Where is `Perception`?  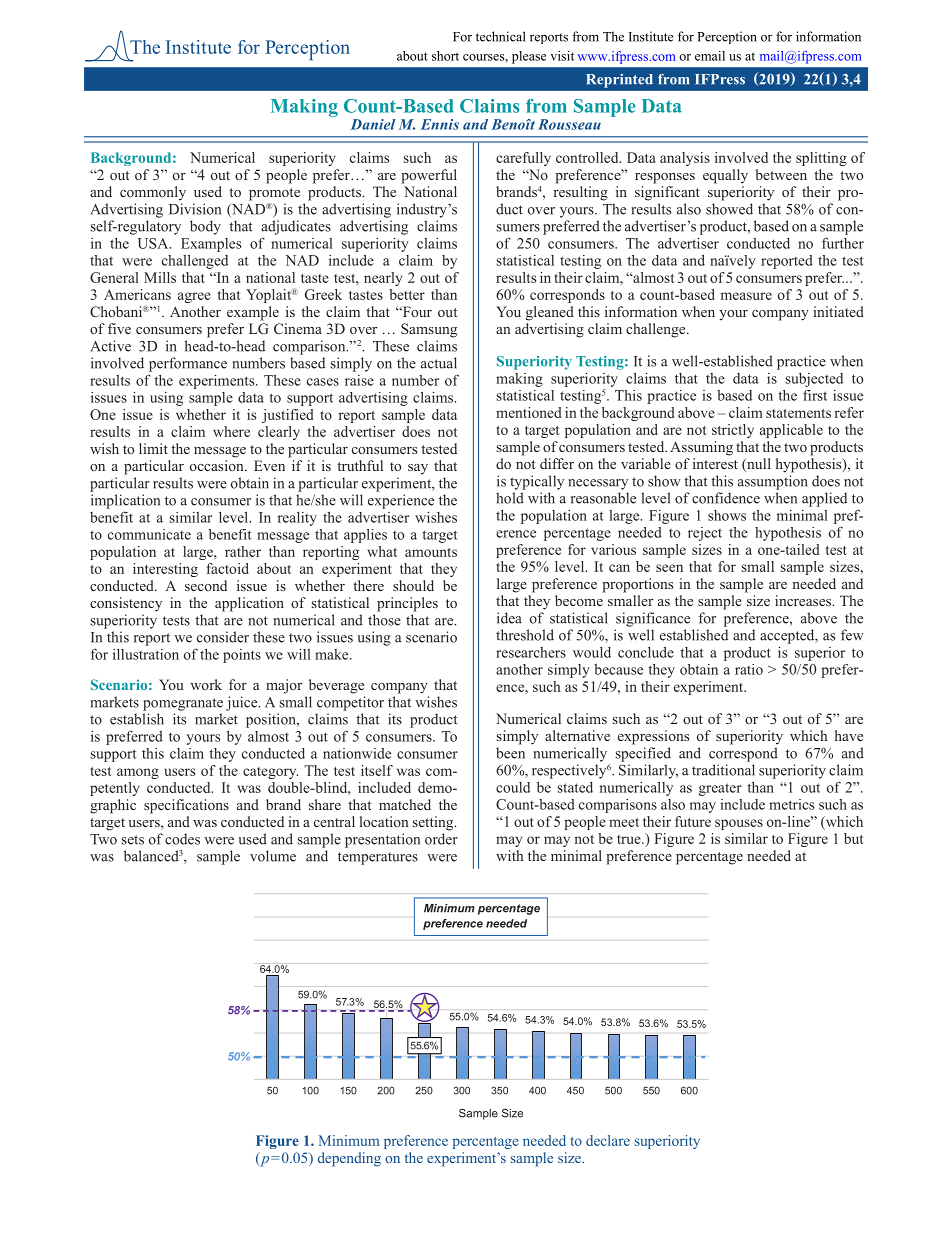
Perception is located at coordinates (727, 37).
